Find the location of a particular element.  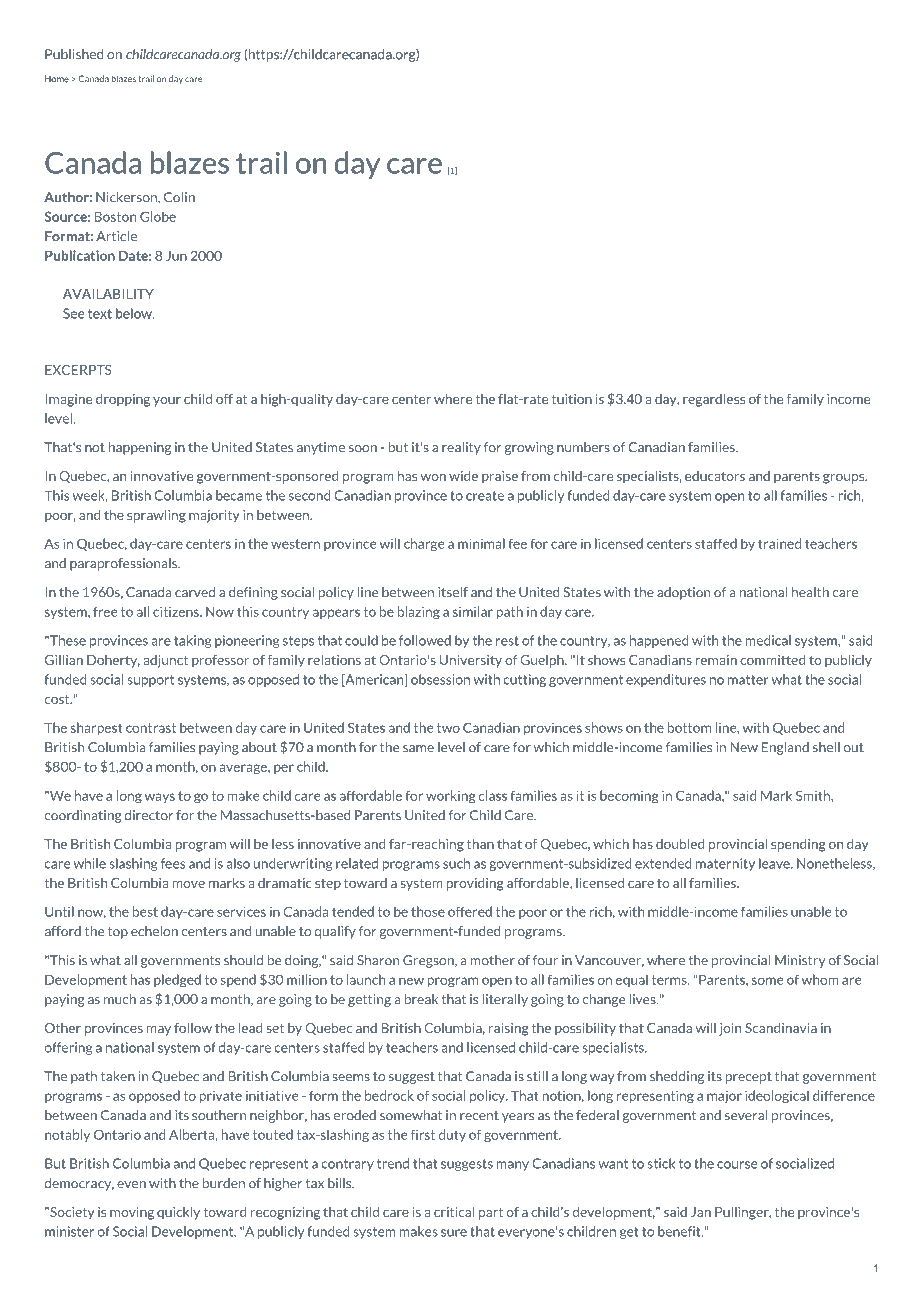

Published is located at coordinates (74, 54).
